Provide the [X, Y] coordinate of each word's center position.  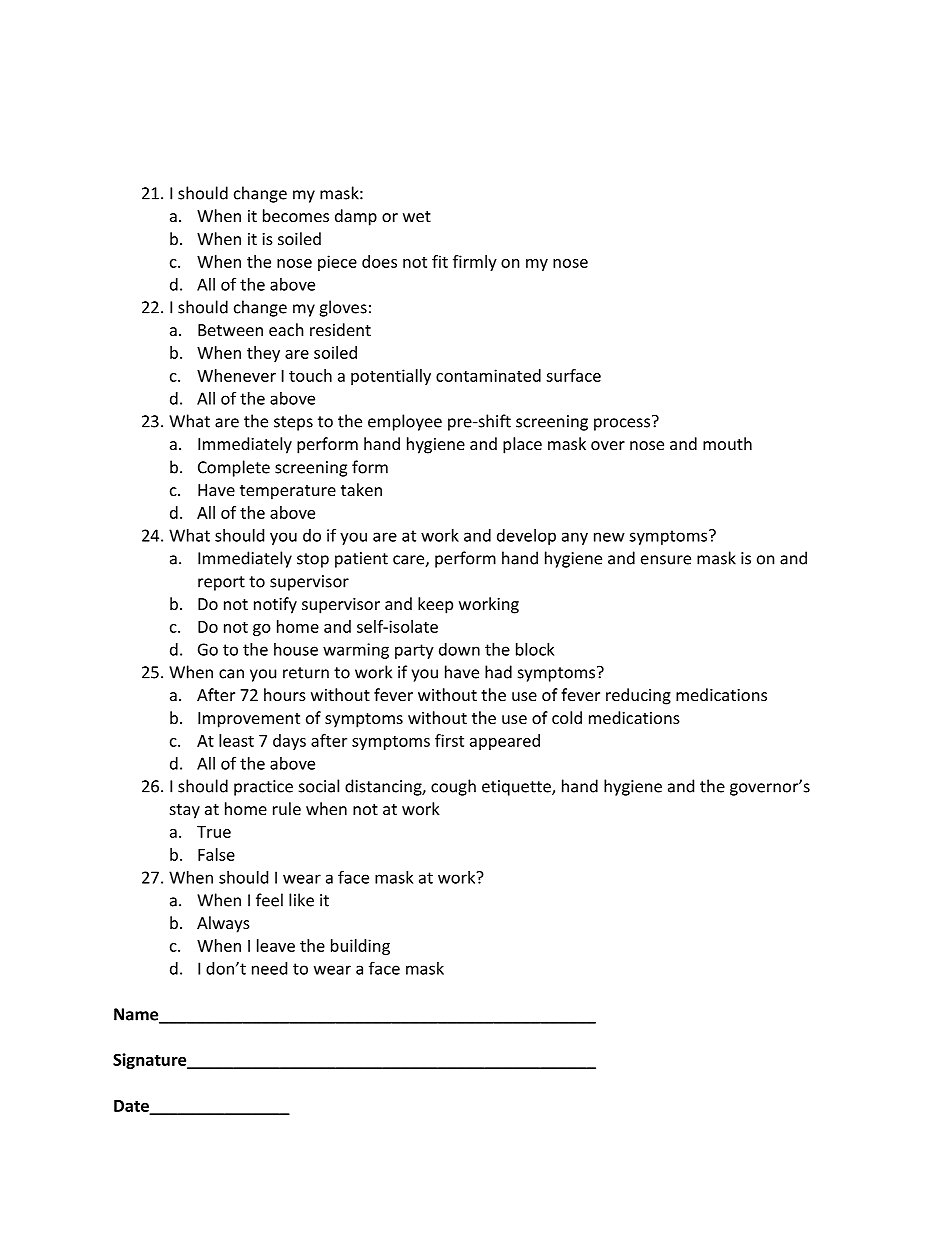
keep [435, 605]
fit [440, 261]
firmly [475, 263]
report [221, 583]
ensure [666, 560]
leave [276, 945]
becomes [296, 215]
